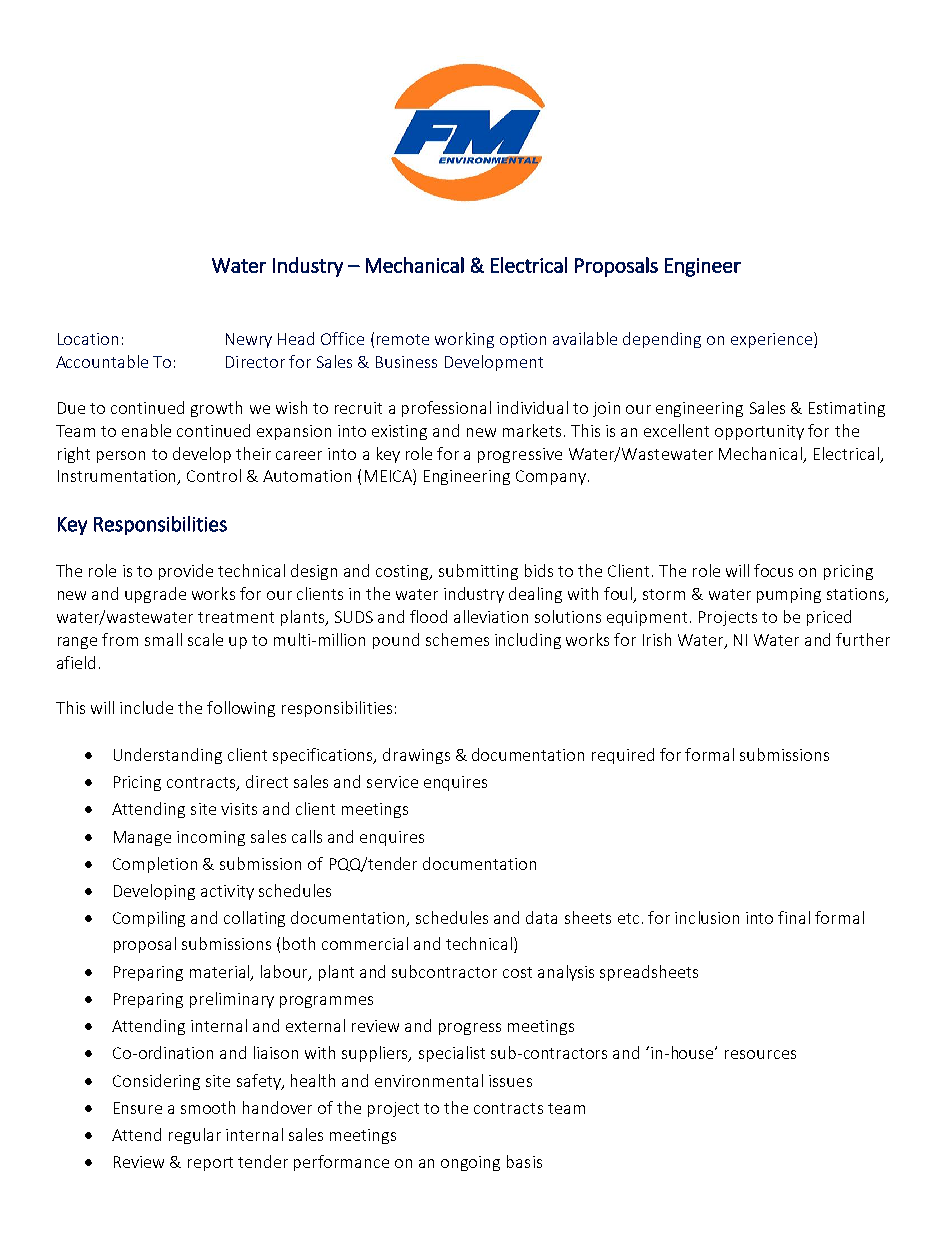 Image resolution: width=952 pixels, height=1233 pixels. Describe the element at coordinates (771, 340) in the image. I see `experience` at that location.
